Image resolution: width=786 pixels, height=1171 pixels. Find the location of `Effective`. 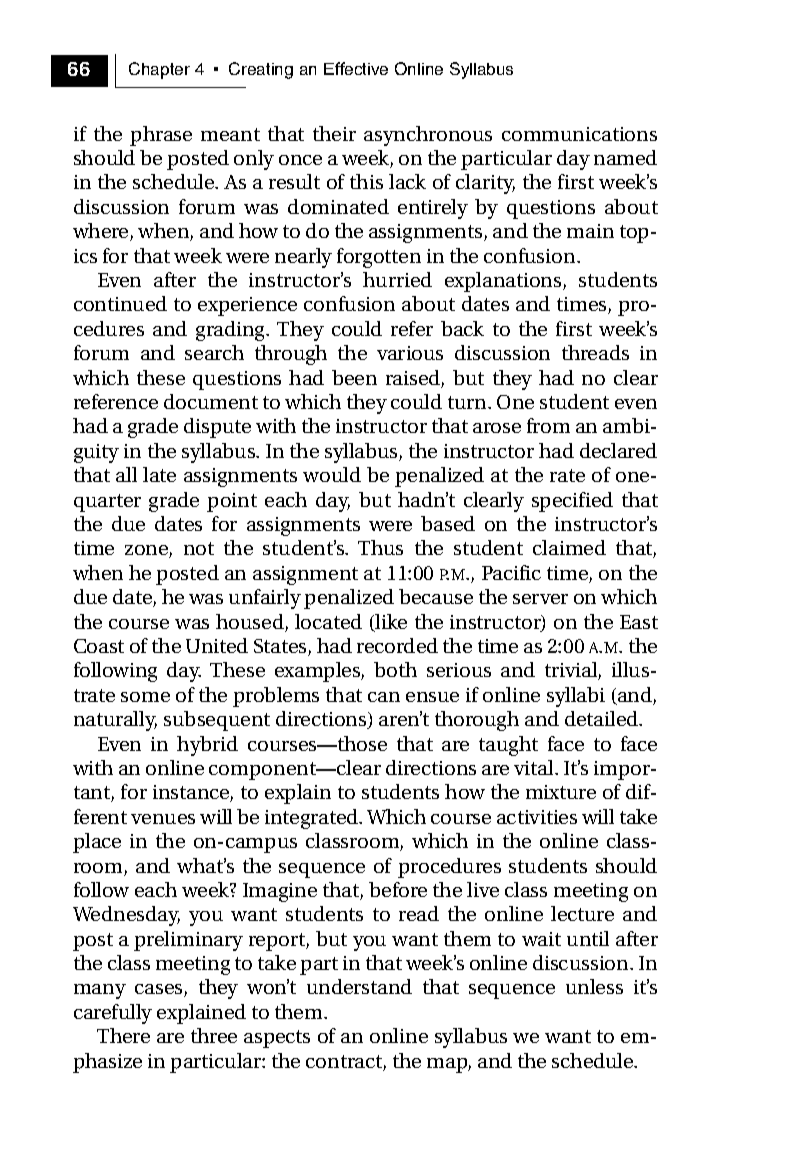

Effective is located at coordinates (356, 68).
